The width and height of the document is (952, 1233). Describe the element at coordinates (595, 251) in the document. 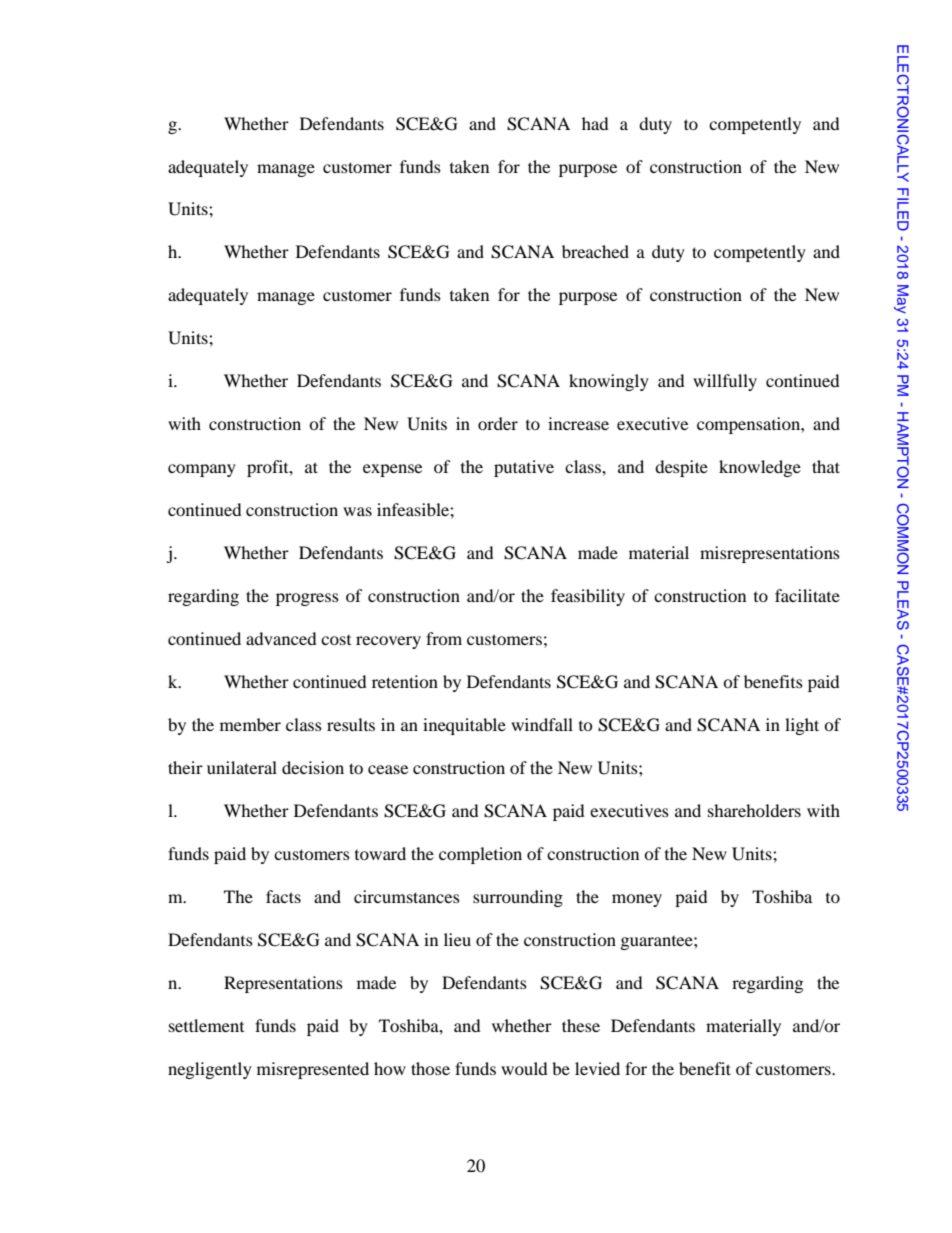

I see `breached` at that location.
